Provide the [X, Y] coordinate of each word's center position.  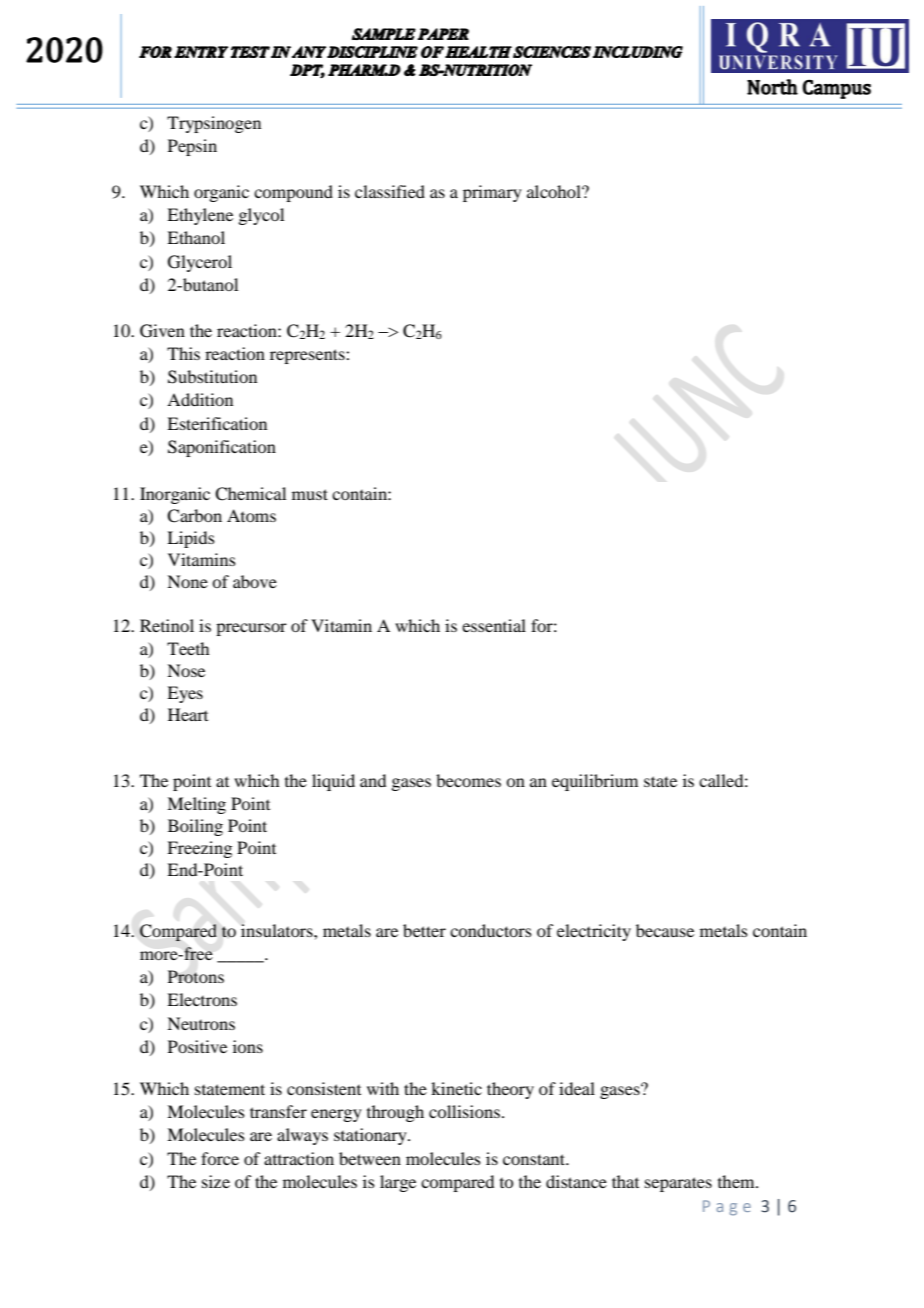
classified [390, 191]
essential [494, 625]
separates [678, 1184]
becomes [468, 780]
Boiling [195, 827]
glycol [261, 216]
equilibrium [595, 782]
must [310, 494]
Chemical [250, 494]
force [220, 1158]
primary [492, 193]
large [398, 1183]
